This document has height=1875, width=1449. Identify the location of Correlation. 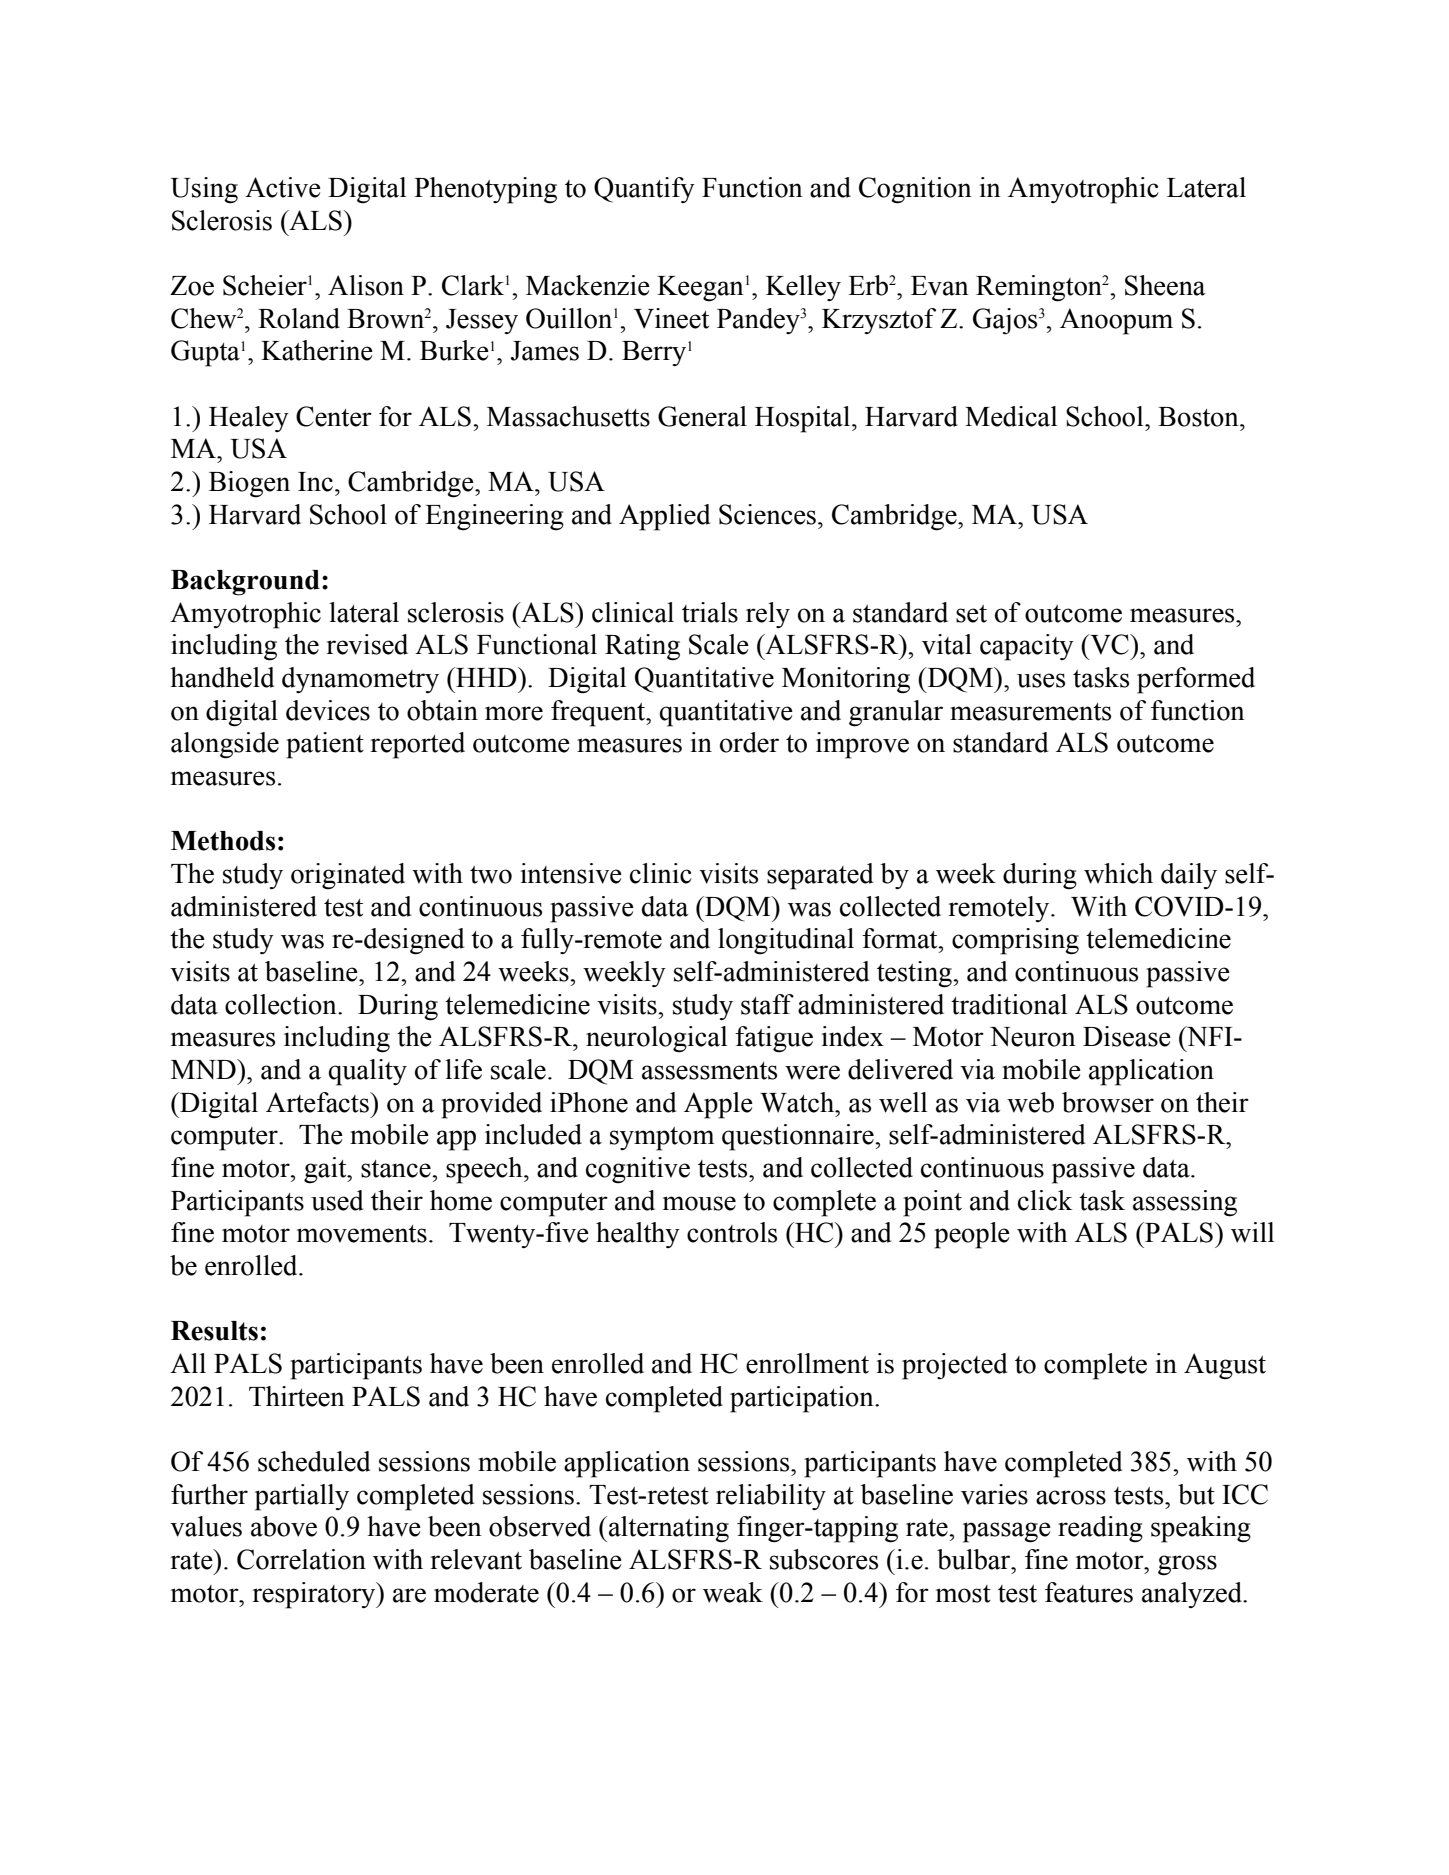
(301, 1559).
